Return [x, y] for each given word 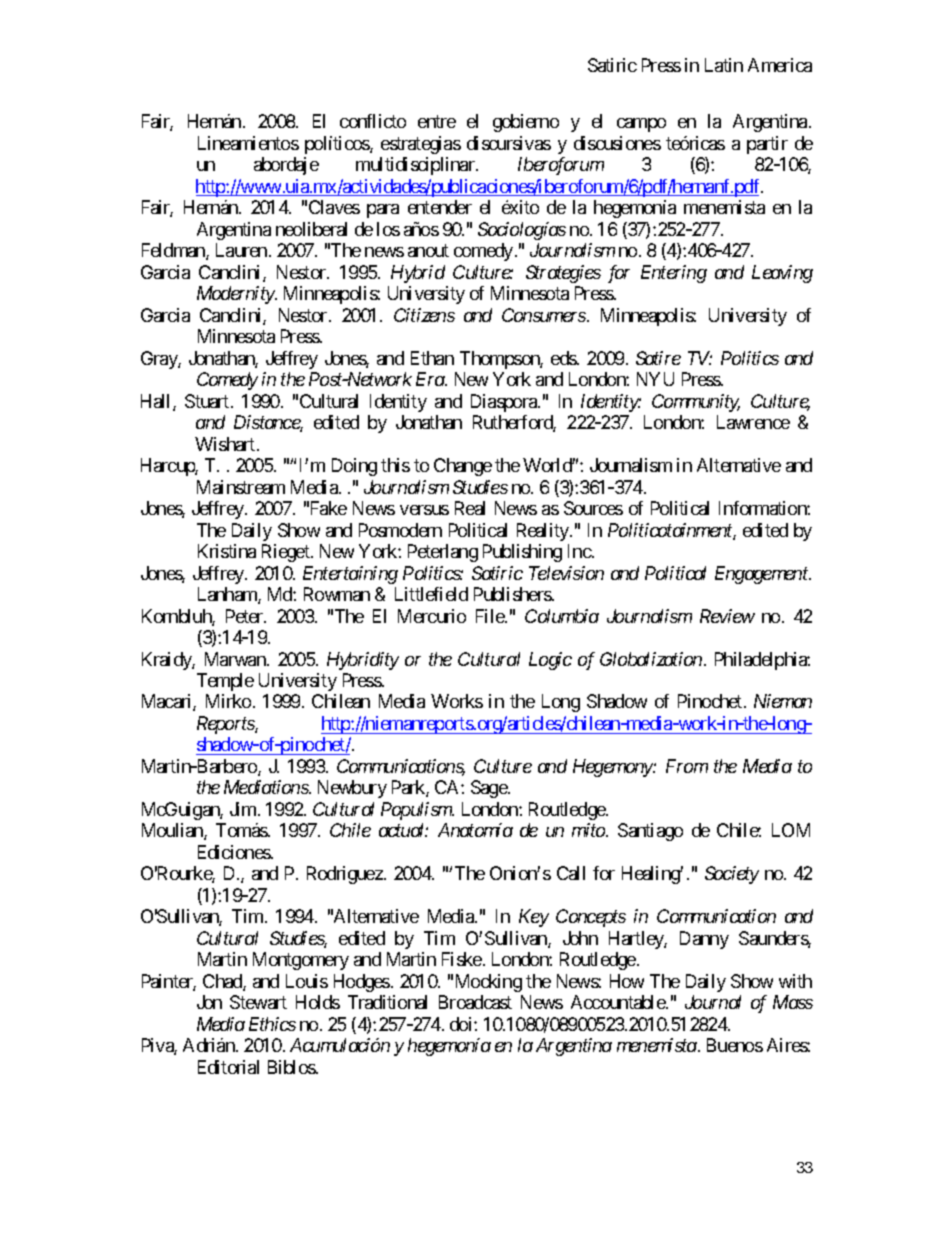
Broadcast [475, 1002]
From [687, 766]
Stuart [208, 401]
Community [696, 403]
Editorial [228, 1067]
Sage [489, 789]
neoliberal [311, 229]
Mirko [228, 701]
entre [437, 122]
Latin [724, 65]
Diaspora [505, 403]
